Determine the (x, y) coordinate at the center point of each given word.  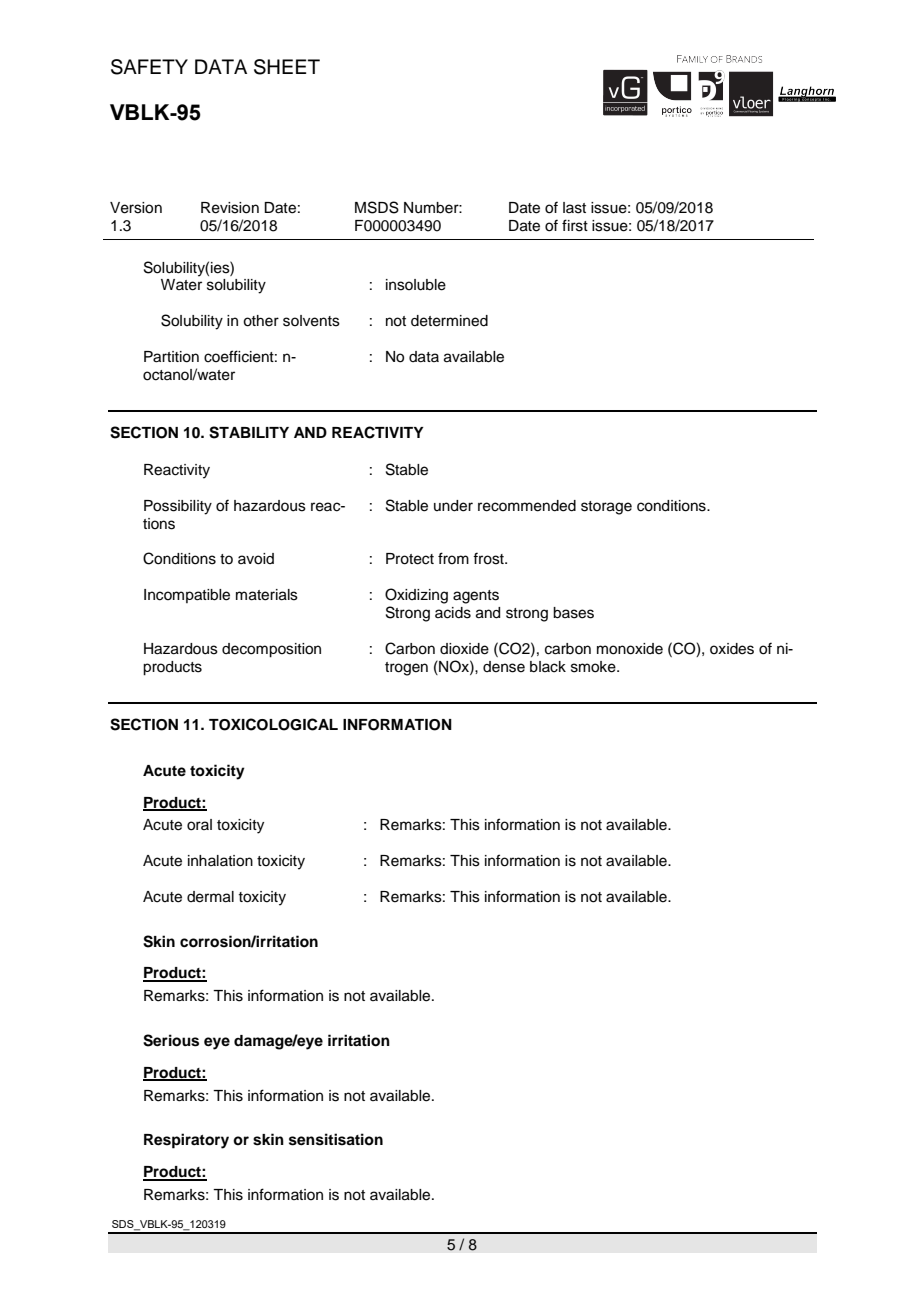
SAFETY (149, 67)
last (574, 208)
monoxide (630, 649)
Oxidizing (416, 596)
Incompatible (187, 596)
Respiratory (186, 1141)
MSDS (377, 207)
